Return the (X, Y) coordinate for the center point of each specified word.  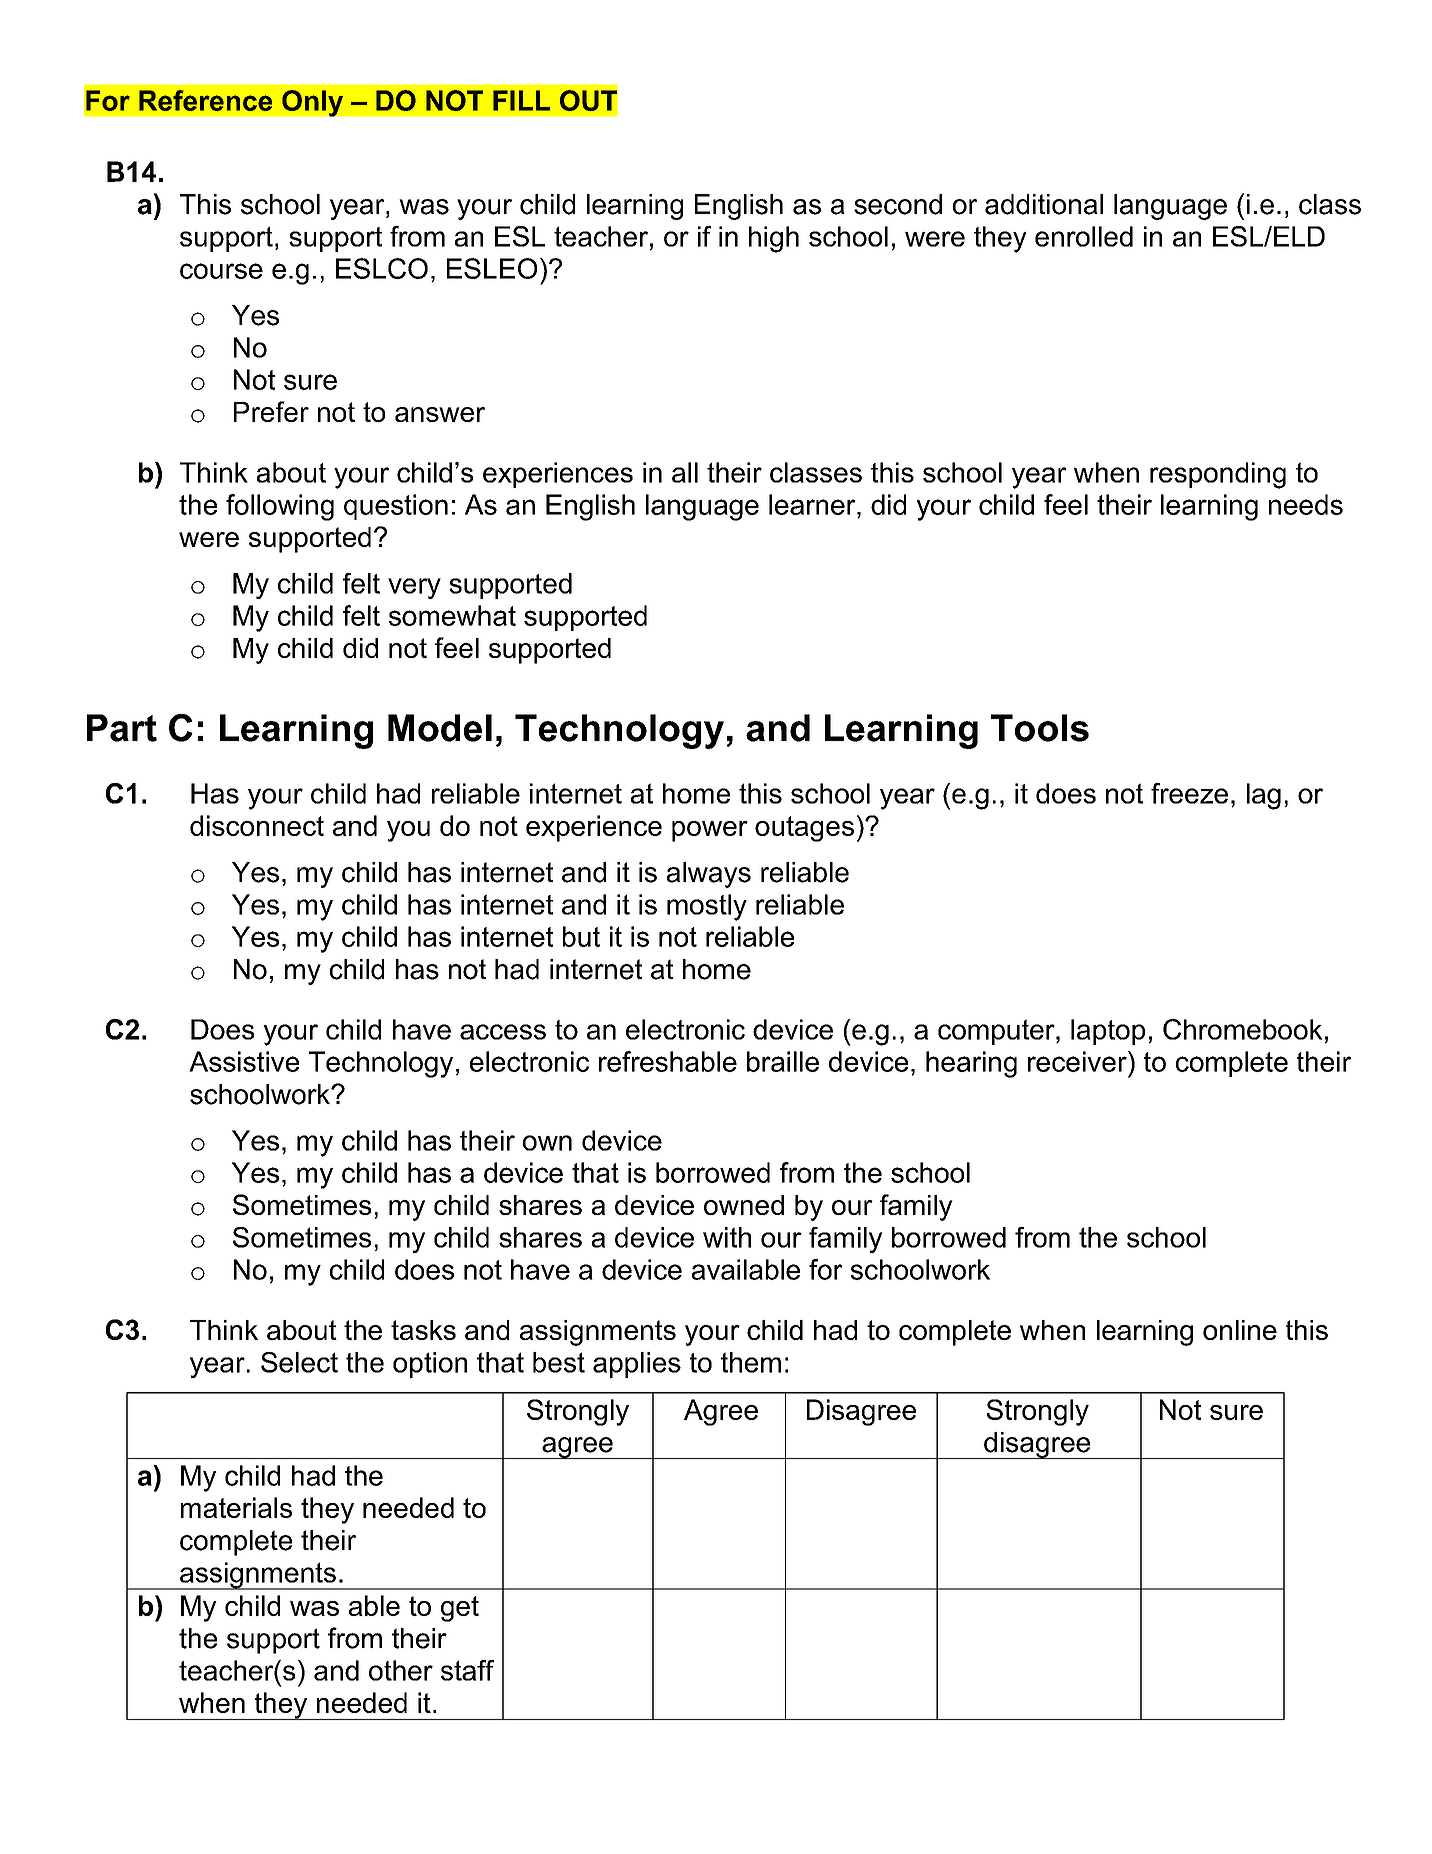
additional (1044, 204)
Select (299, 1362)
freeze (1189, 793)
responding (1218, 475)
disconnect (257, 825)
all (685, 472)
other (401, 1670)
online (1240, 1330)
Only (313, 103)
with (727, 1237)
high (774, 239)
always (709, 875)
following (280, 507)
